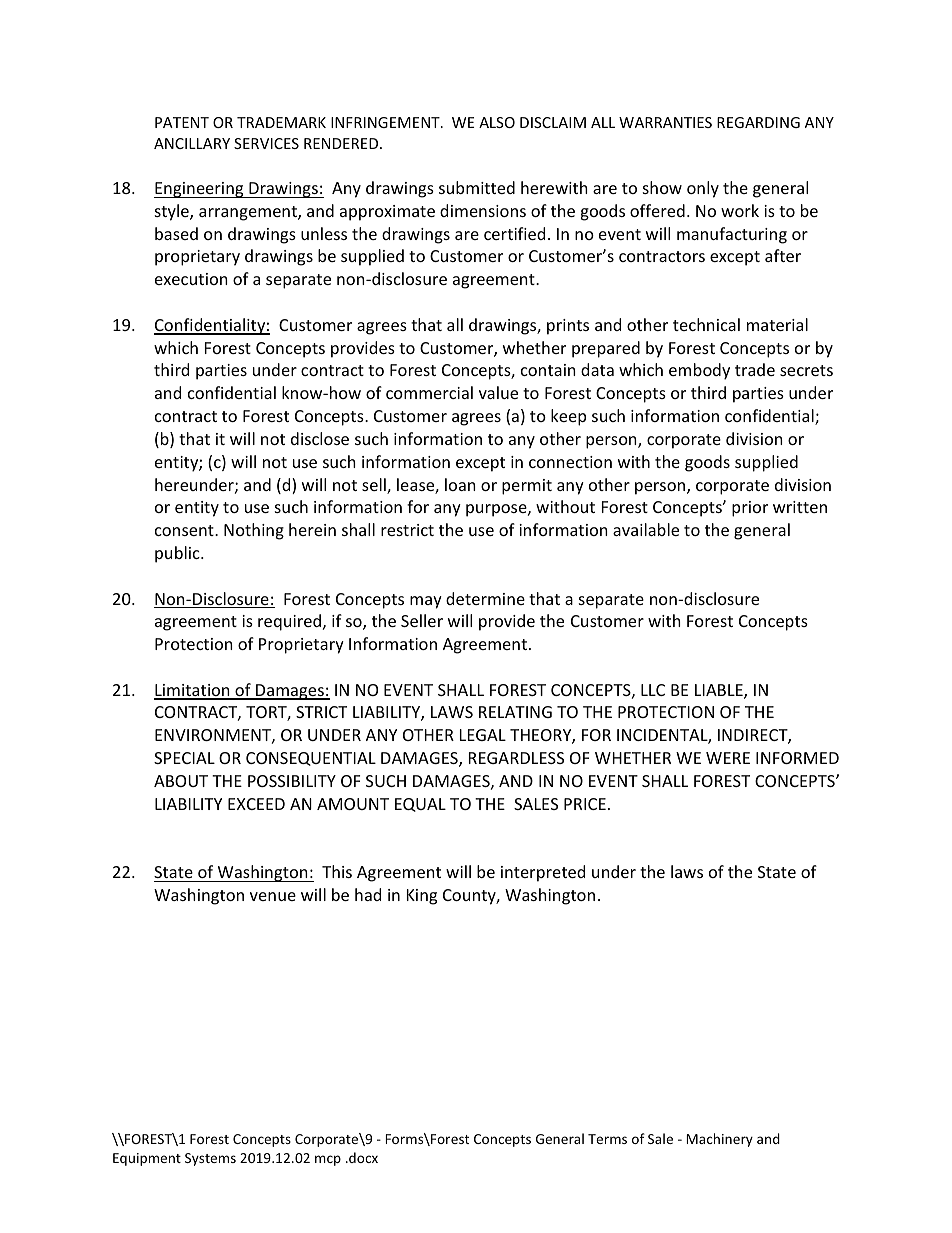 Image resolution: width=952 pixels, height=1233 pixels. I want to click on prior, so click(750, 509).
